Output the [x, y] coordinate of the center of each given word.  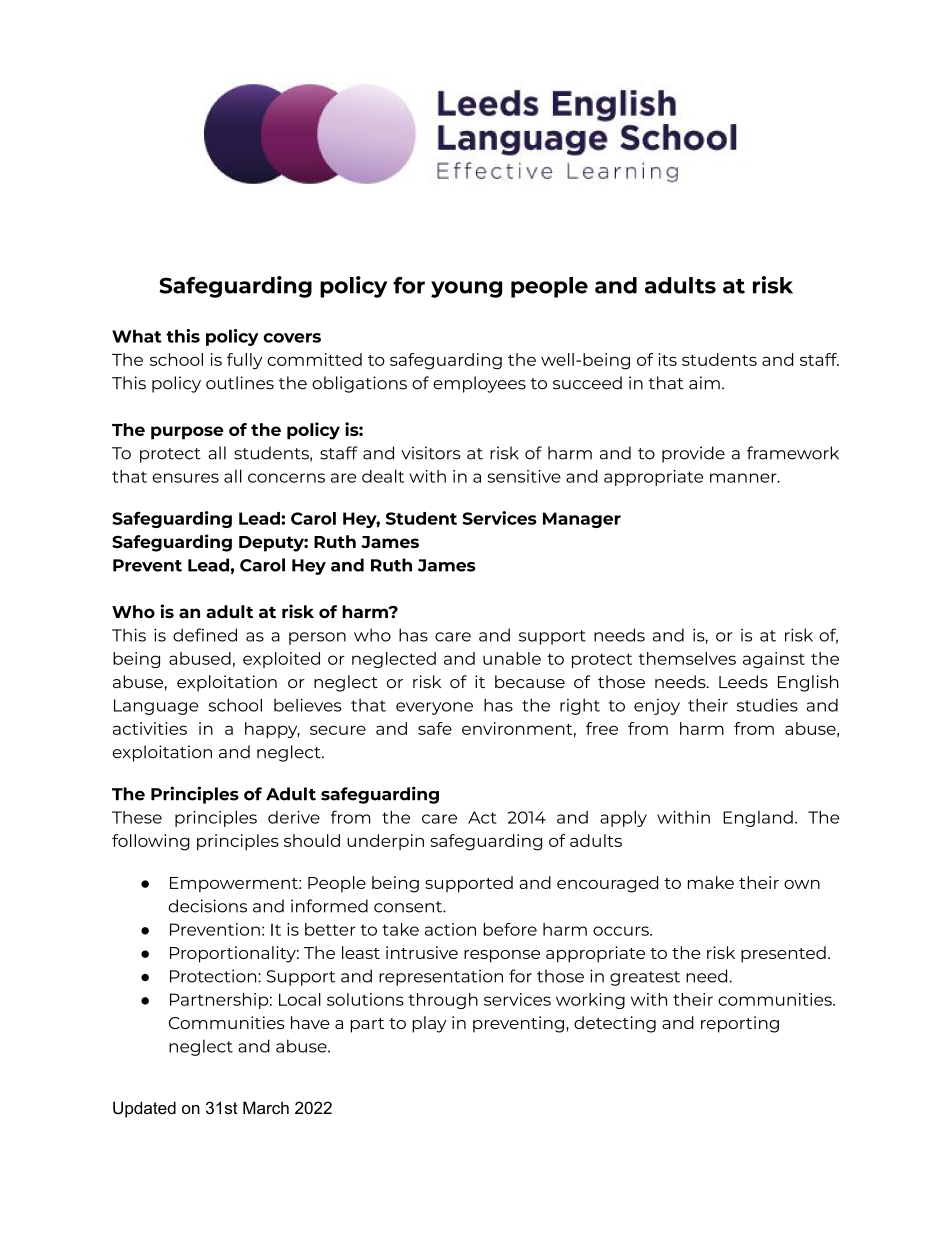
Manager [582, 520]
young [466, 289]
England [758, 819]
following [151, 842]
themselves [687, 658]
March [266, 1107]
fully [244, 361]
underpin [385, 842]
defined [205, 635]
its [668, 359]
